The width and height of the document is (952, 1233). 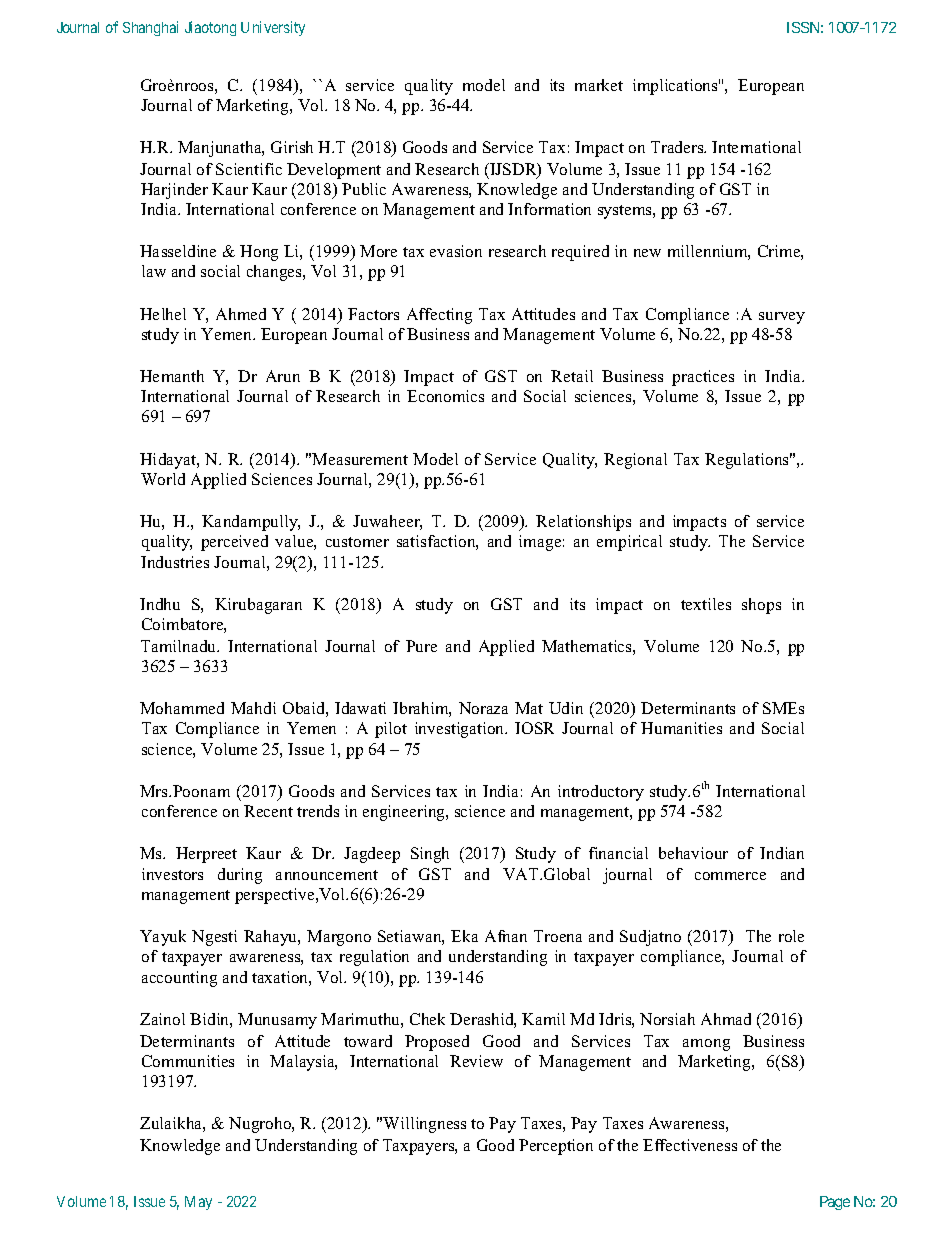 What do you see at coordinates (693, 853) in the document?
I see `behaviour` at bounding box center [693, 853].
